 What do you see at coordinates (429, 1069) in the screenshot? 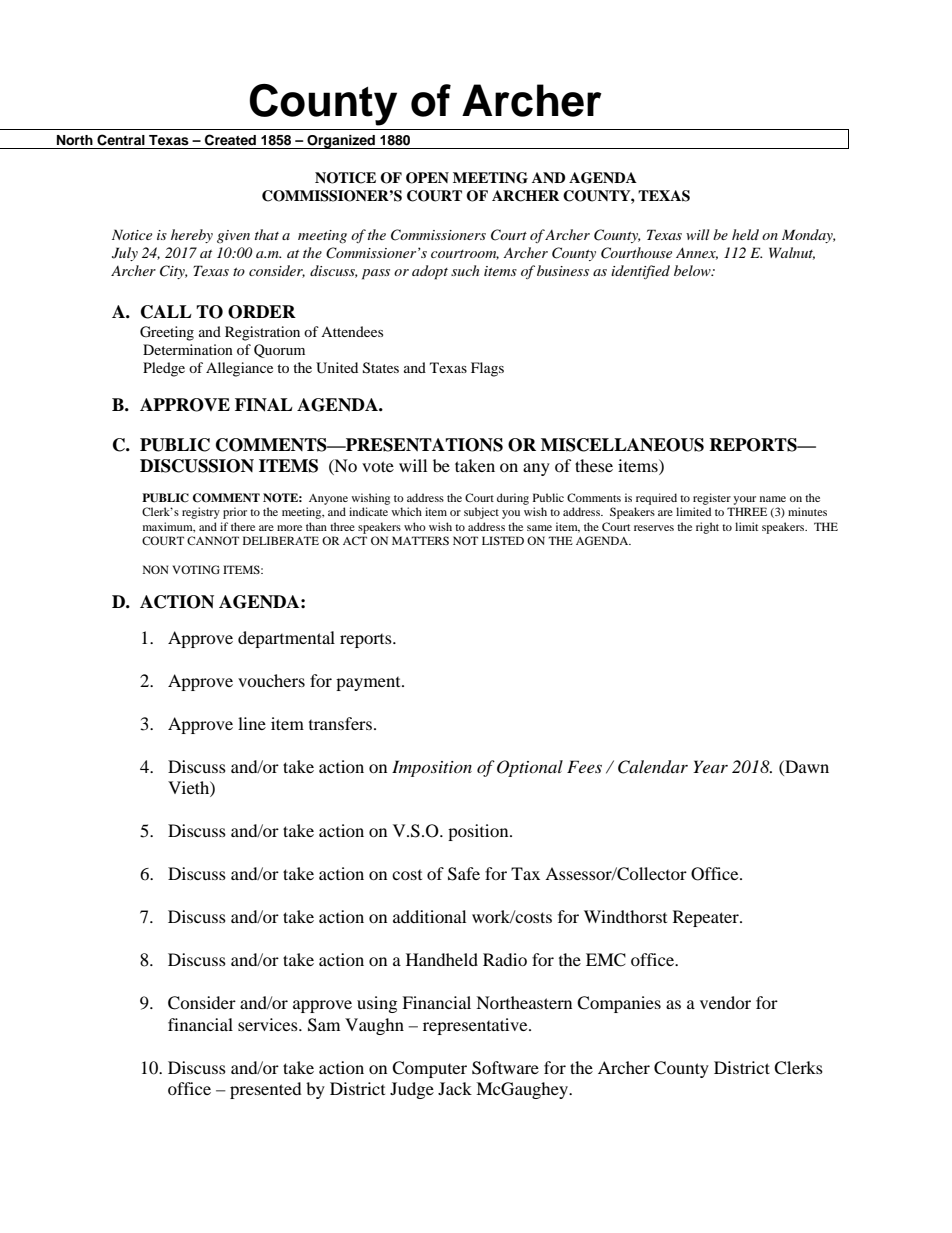
I see `Computer` at bounding box center [429, 1069].
